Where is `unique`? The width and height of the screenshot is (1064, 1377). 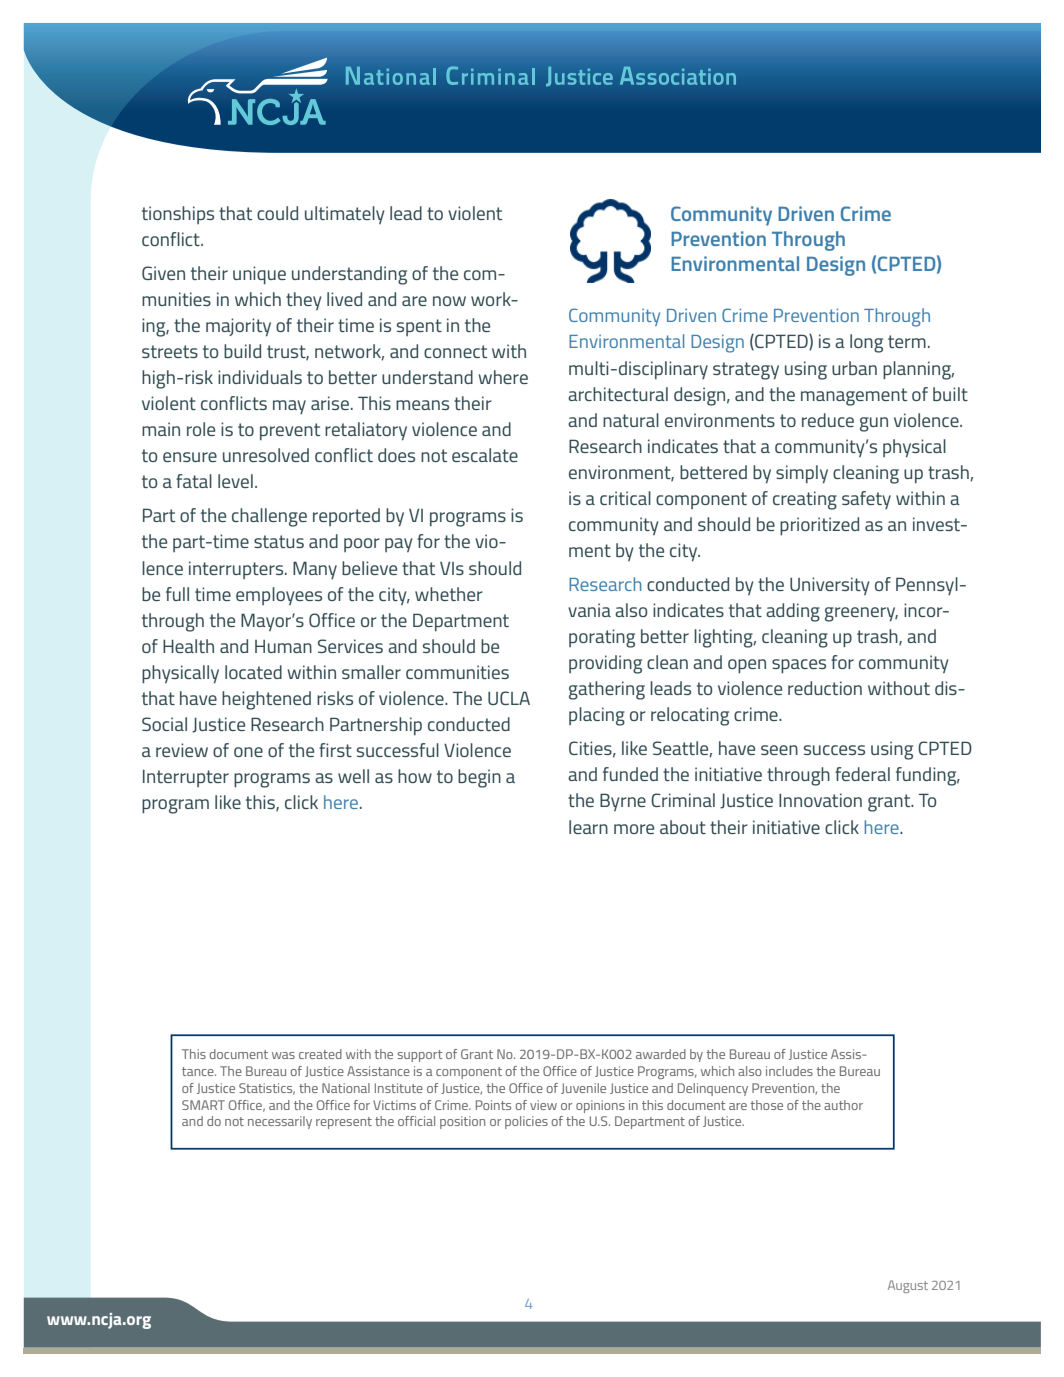 unique is located at coordinates (259, 275).
